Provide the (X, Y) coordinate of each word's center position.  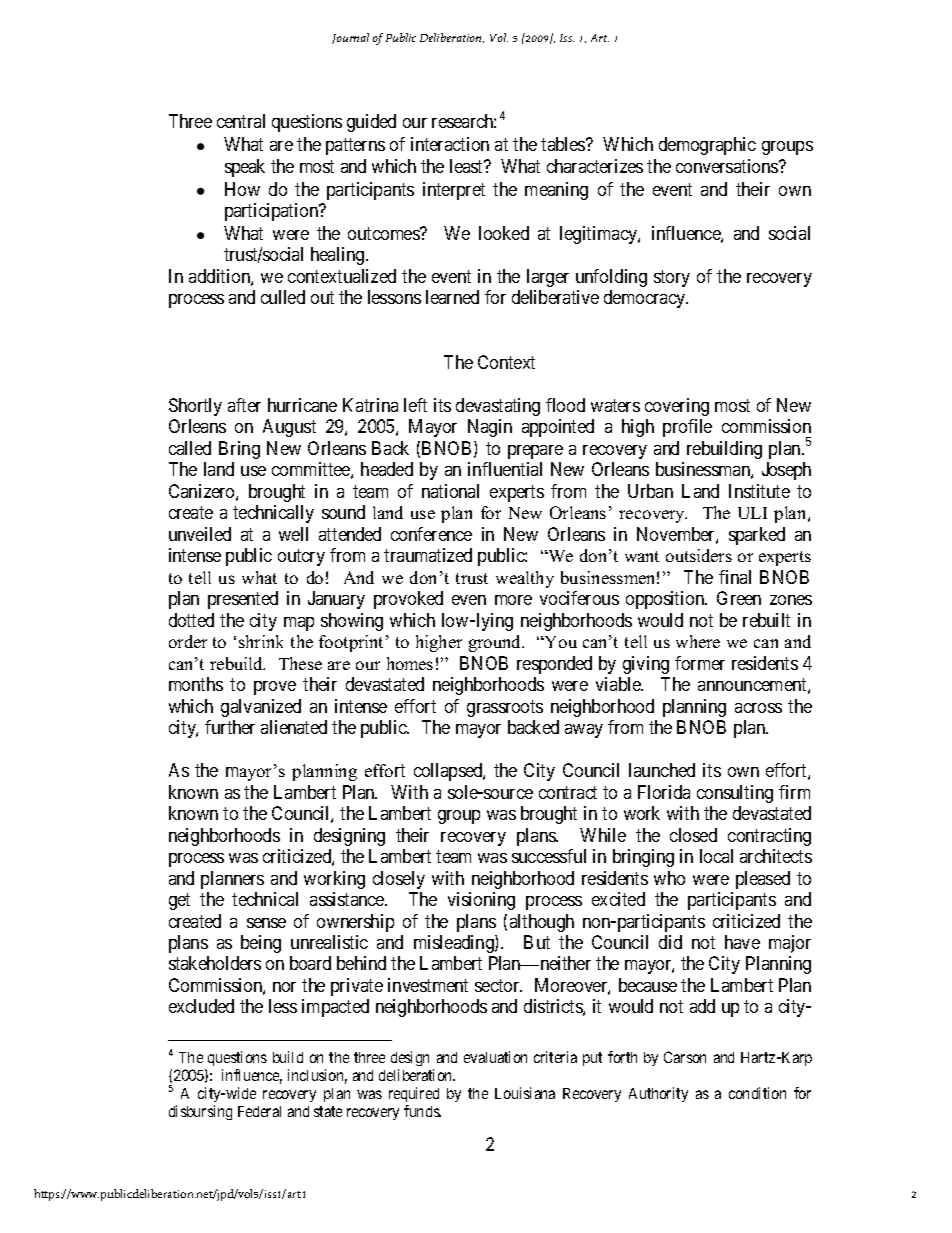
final (735, 577)
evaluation (495, 1057)
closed (693, 835)
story (672, 278)
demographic (707, 146)
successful (549, 856)
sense (266, 923)
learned (452, 297)
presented (243, 600)
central (241, 121)
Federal (259, 1111)
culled (283, 297)
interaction (450, 144)
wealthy (525, 579)
